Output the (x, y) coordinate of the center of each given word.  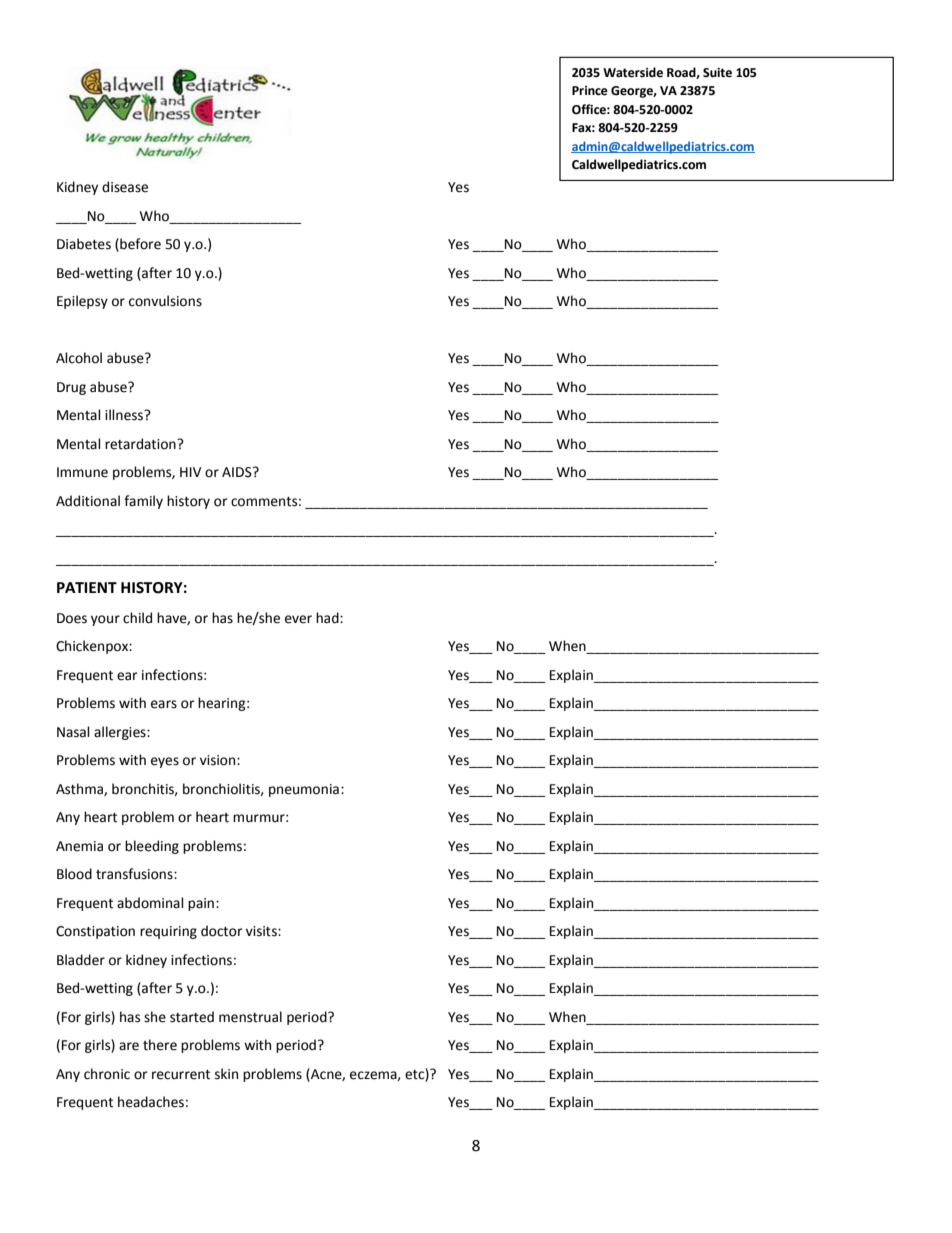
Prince (590, 91)
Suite (717, 73)
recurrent (181, 1075)
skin (226, 1074)
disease (125, 187)
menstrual (250, 1017)
